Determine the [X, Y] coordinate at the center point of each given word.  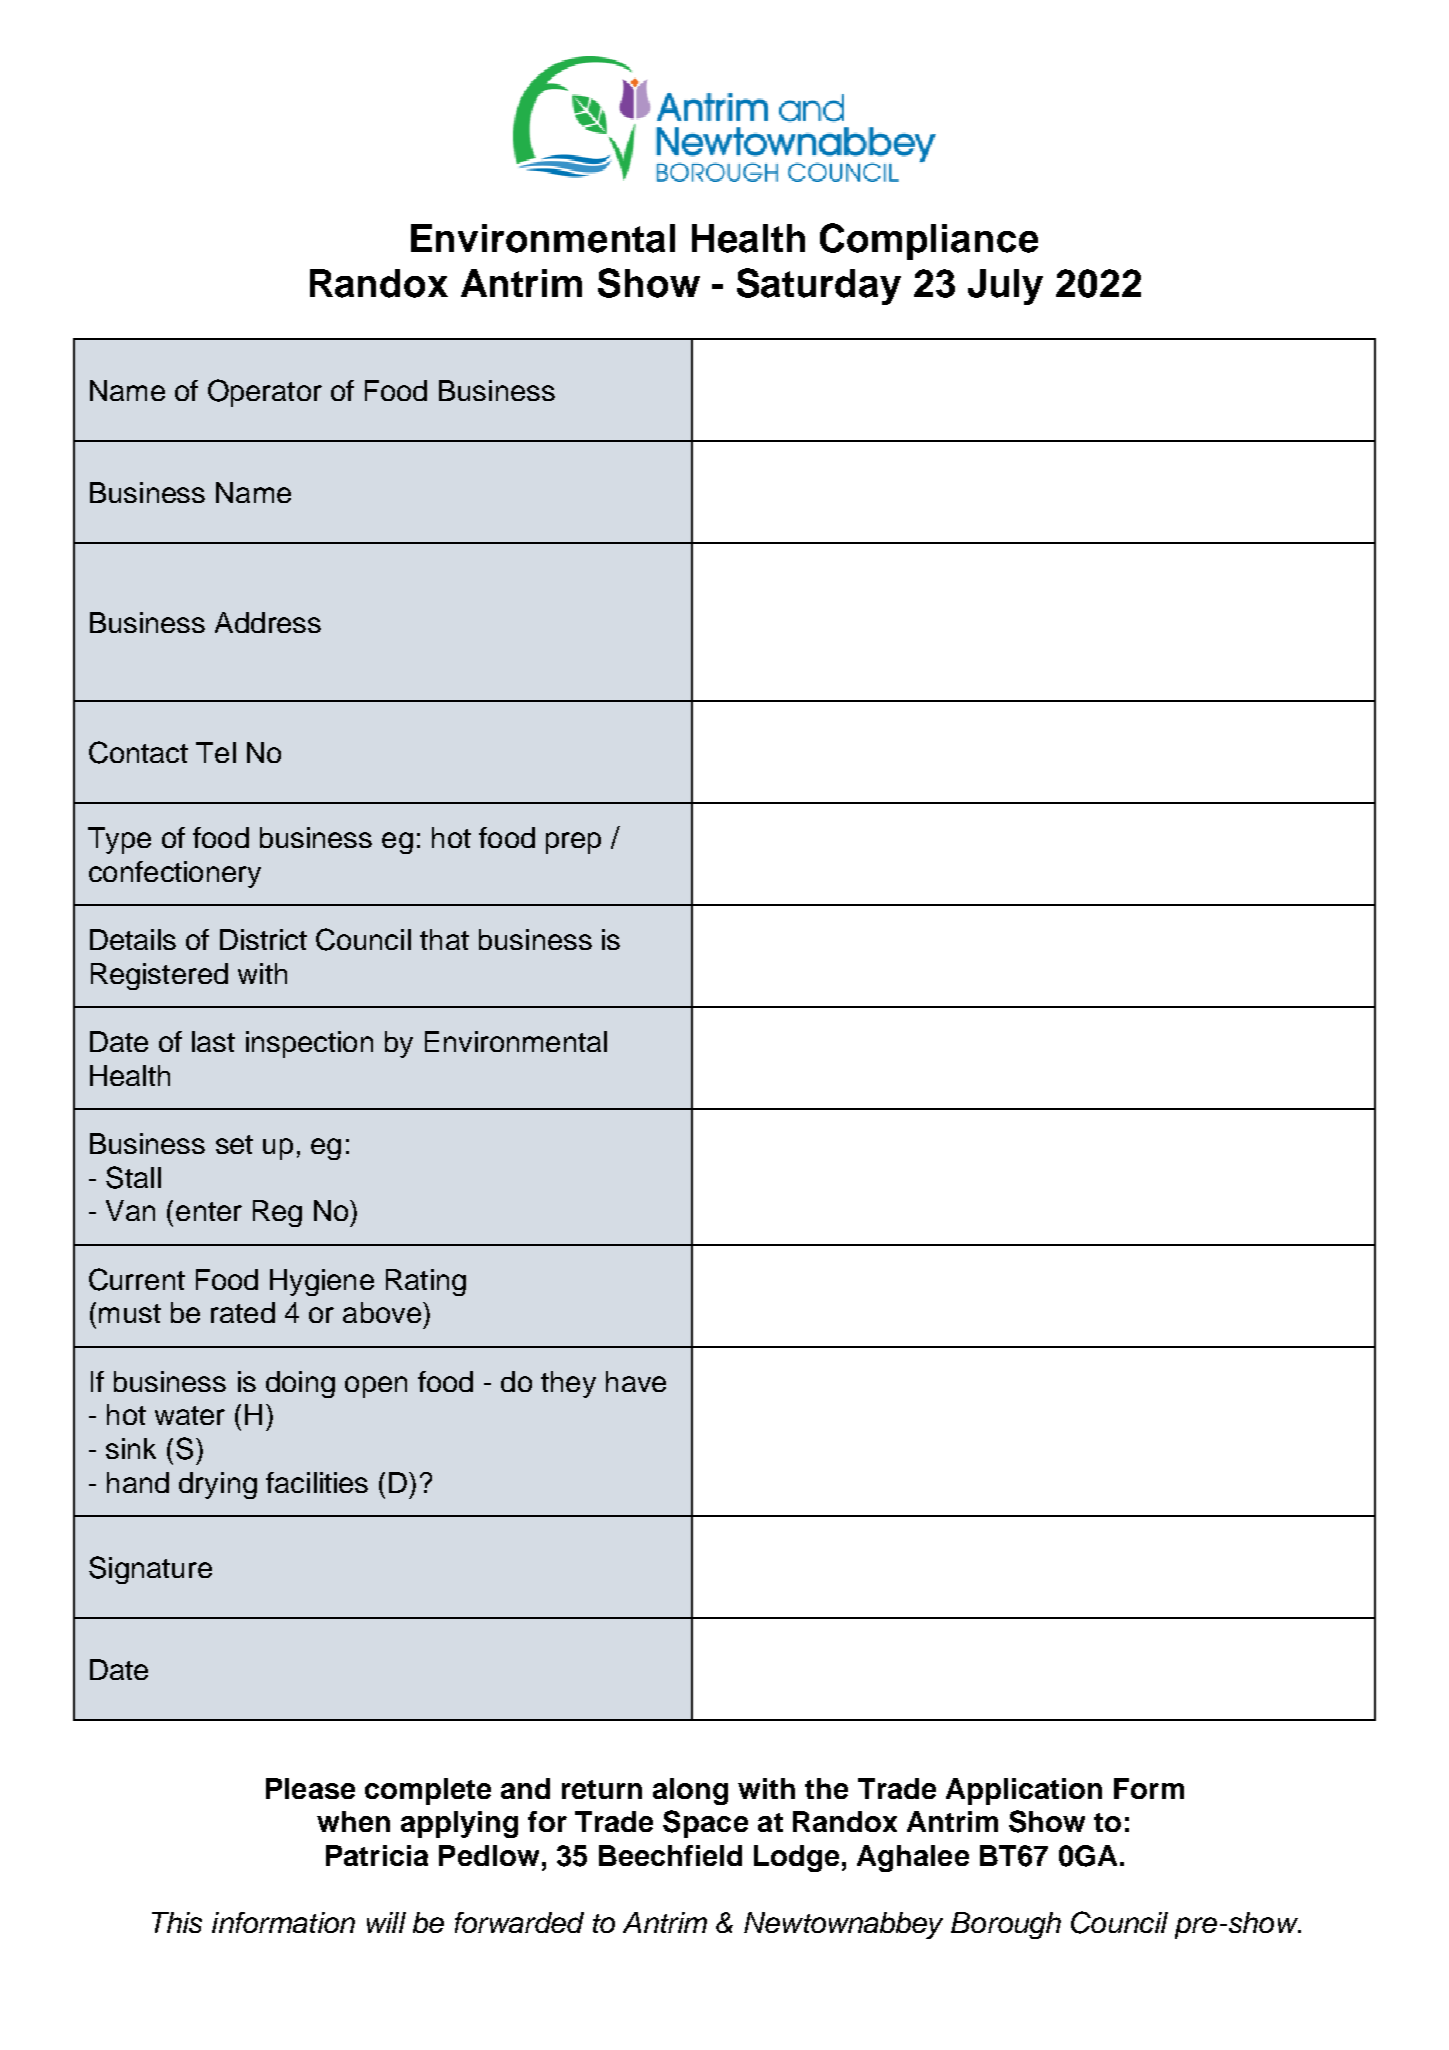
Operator [265, 393]
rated [243, 1312]
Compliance [929, 241]
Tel [216, 752]
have [636, 1381]
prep [573, 843]
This [177, 1922]
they [568, 1384]
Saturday [819, 286]
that [444, 939]
